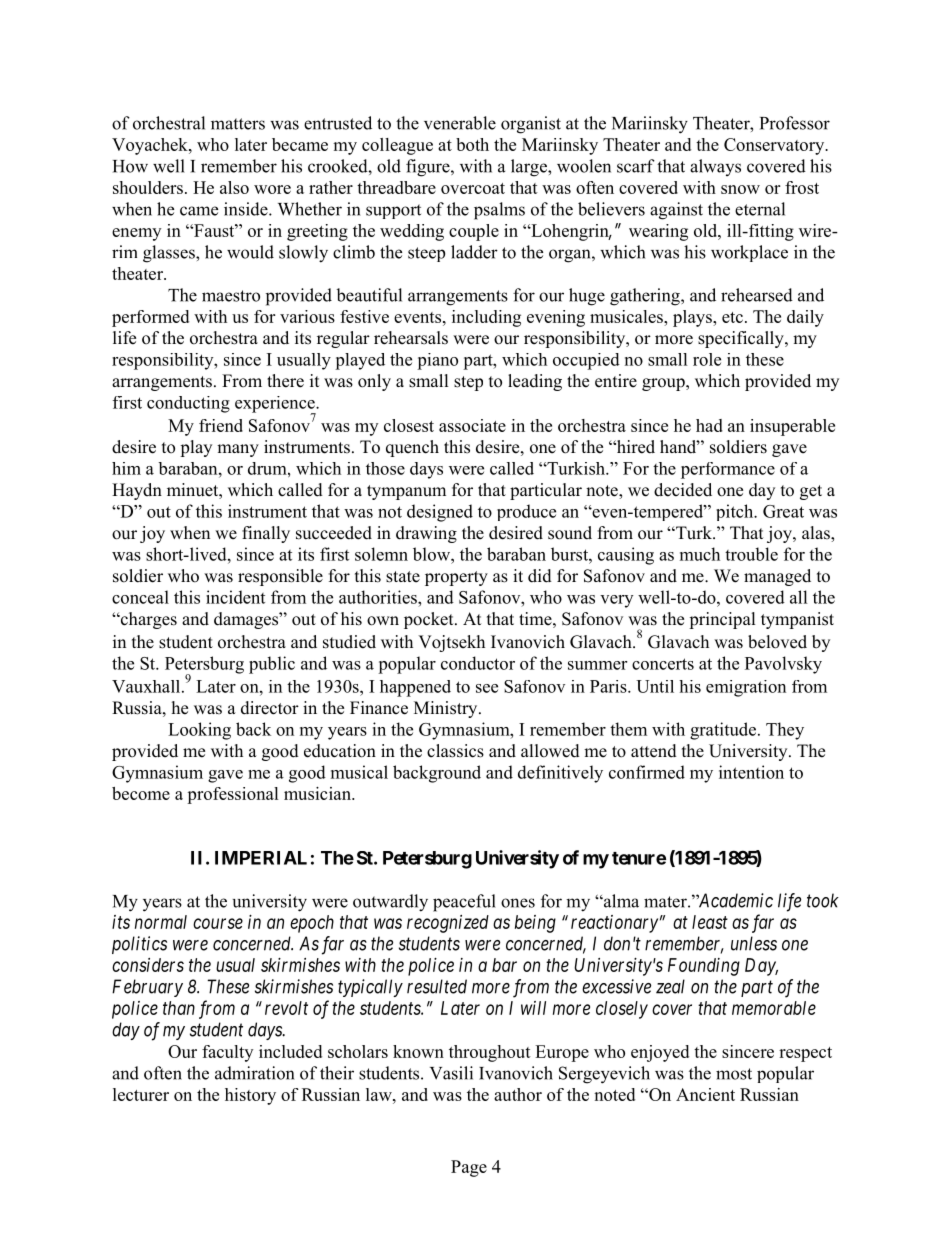 This page has width=952, height=1233. I want to click on least, so click(710, 922).
